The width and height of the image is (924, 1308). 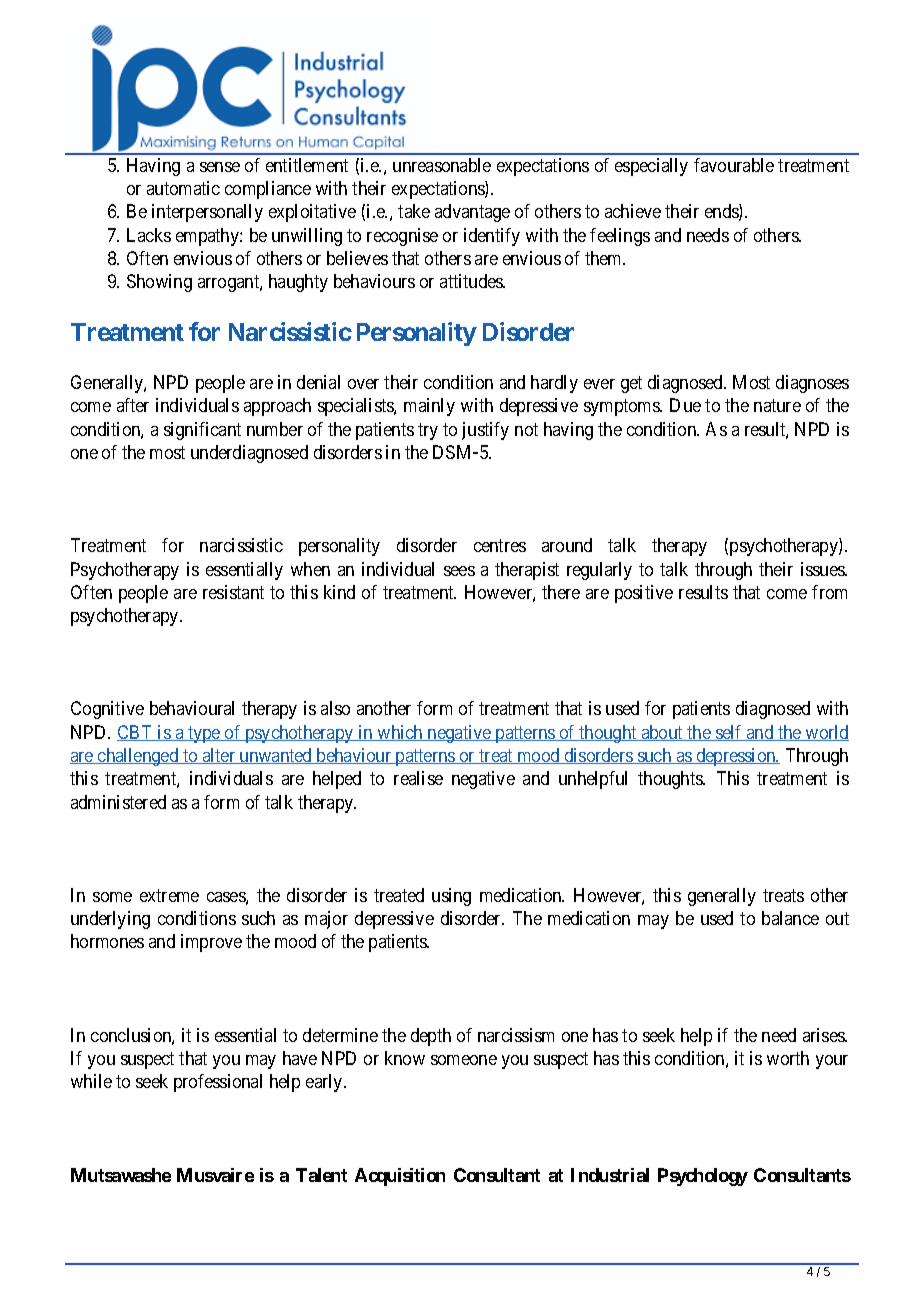 What do you see at coordinates (202, 431) in the image?
I see `significant` at bounding box center [202, 431].
